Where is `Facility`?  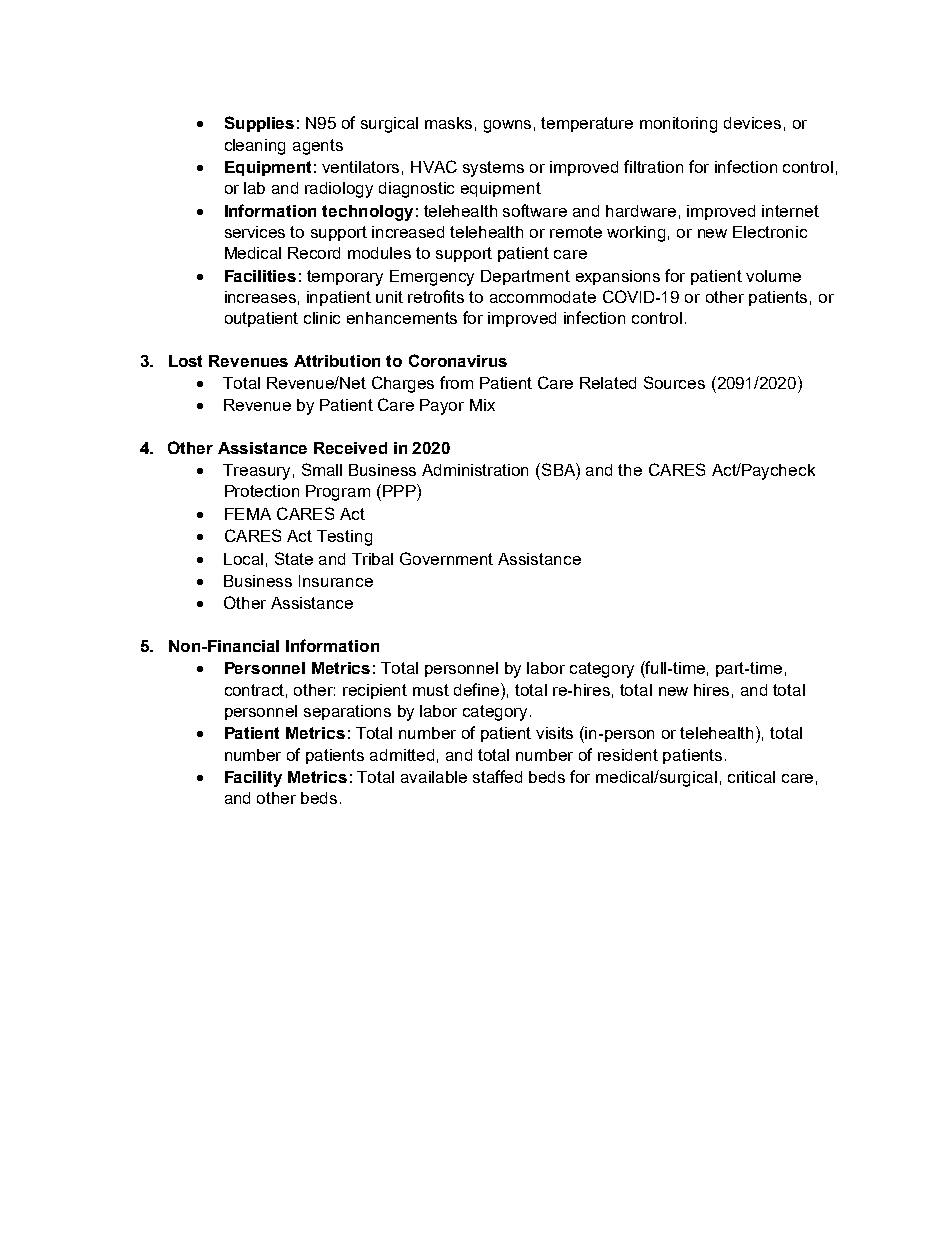 Facility is located at coordinates (253, 779).
